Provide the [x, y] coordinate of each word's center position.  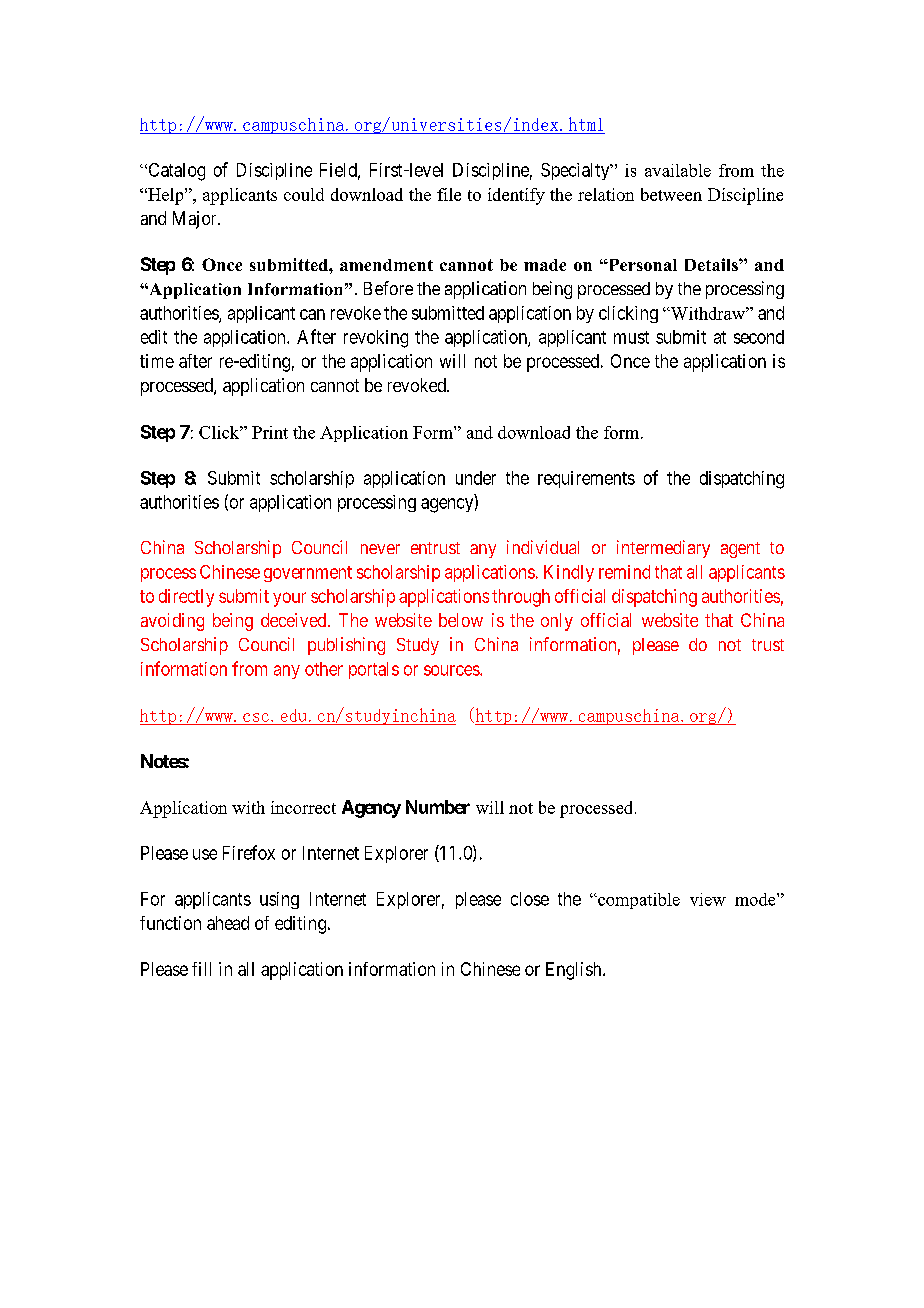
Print [270, 432]
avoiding [172, 622]
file [449, 194]
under [476, 478]
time [157, 361]
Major [196, 220]
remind [624, 572]
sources [452, 670]
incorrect [303, 807]
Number [438, 807]
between [671, 194]
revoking [376, 339]
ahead [228, 923]
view [708, 899]
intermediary [663, 549]
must [631, 337]
